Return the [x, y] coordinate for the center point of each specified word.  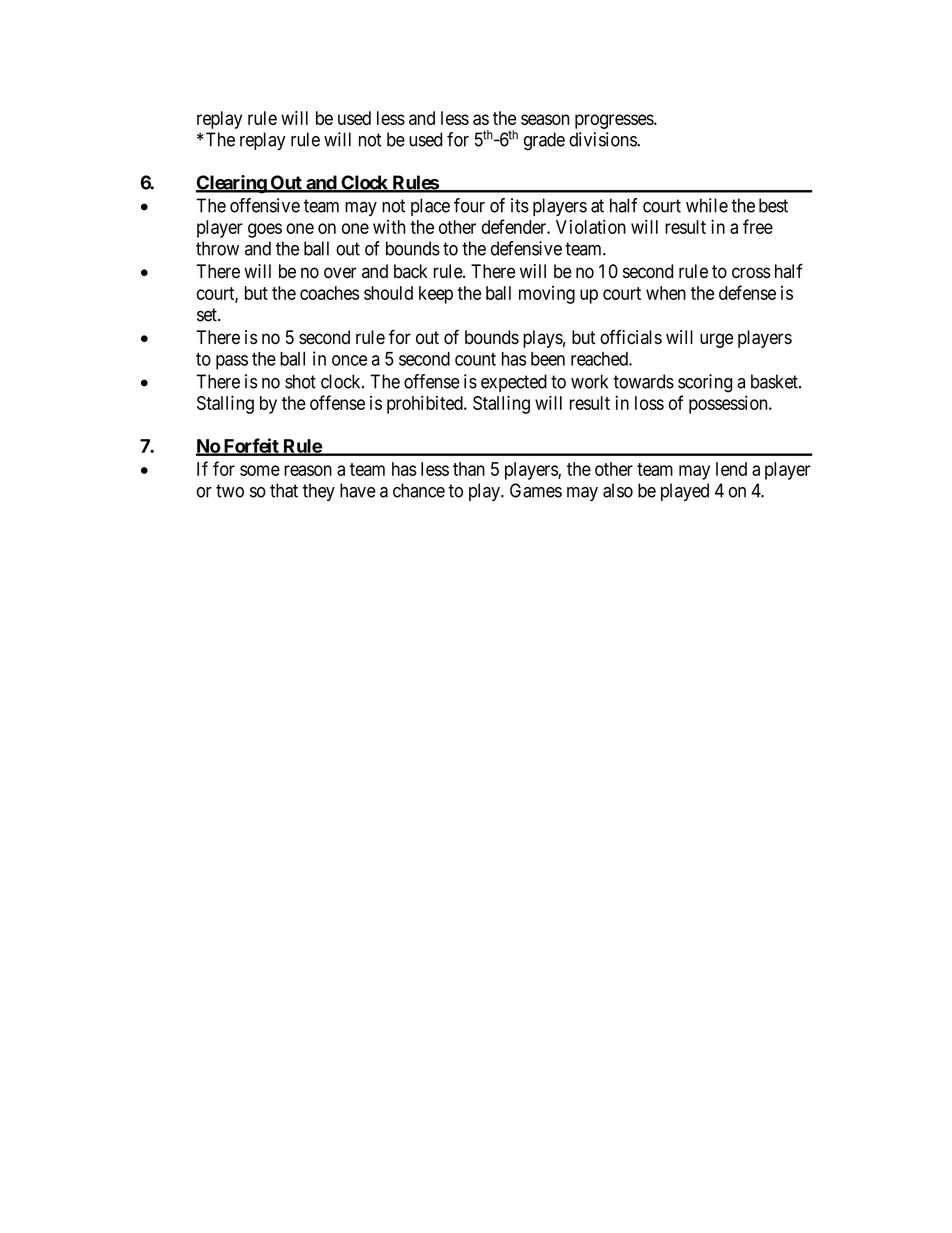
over [340, 273]
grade [544, 141]
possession [729, 404]
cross [751, 273]
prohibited [426, 404]
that [284, 490]
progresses [615, 121]
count [475, 359]
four [469, 205]
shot [300, 381]
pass [232, 362]
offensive [265, 205]
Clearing [232, 184]
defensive [526, 248]
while [707, 205]
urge [716, 340]
